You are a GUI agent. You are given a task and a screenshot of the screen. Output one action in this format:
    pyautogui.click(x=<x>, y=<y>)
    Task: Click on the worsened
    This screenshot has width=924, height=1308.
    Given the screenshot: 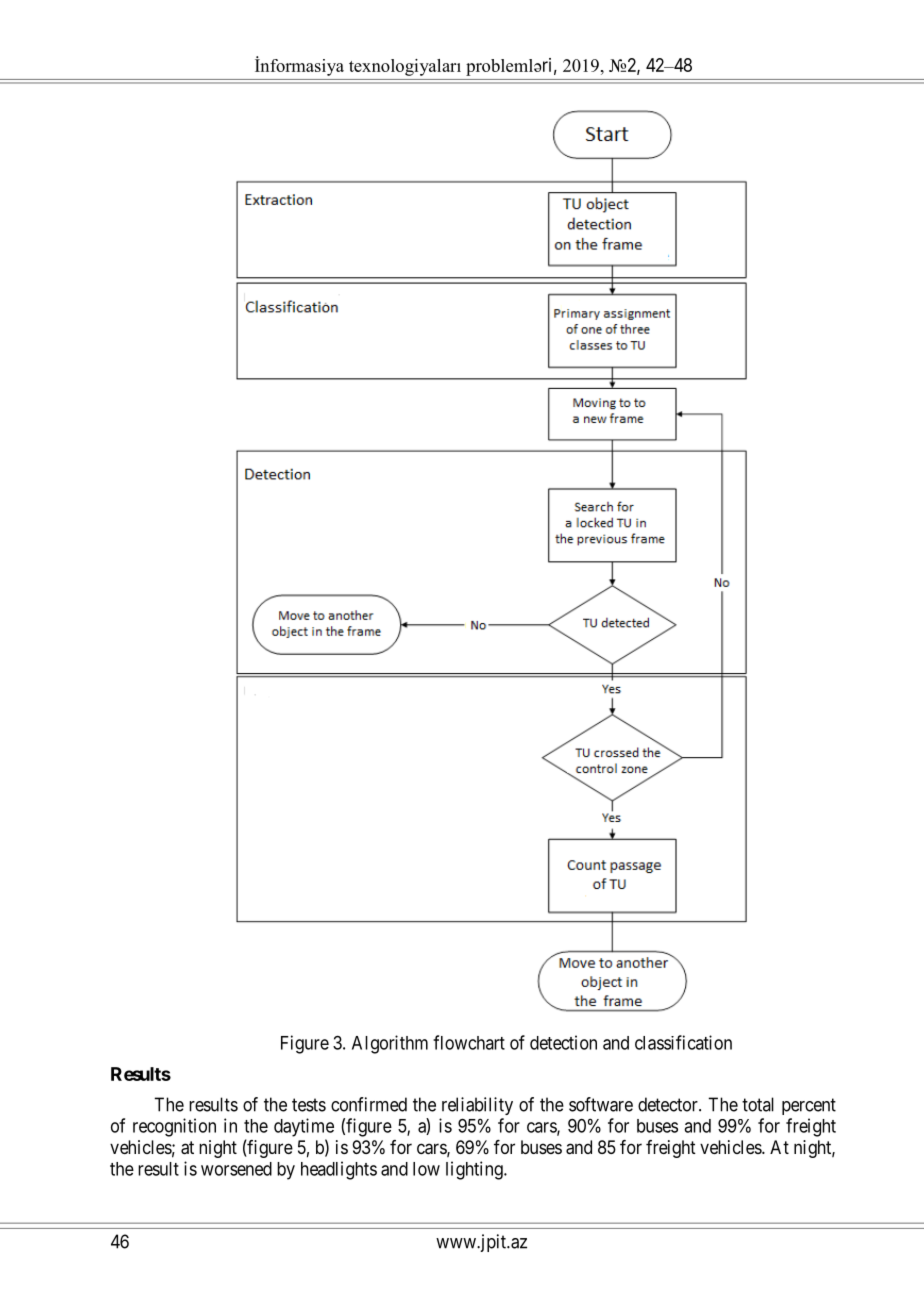 What is the action you would take?
    pyautogui.click(x=236, y=1169)
